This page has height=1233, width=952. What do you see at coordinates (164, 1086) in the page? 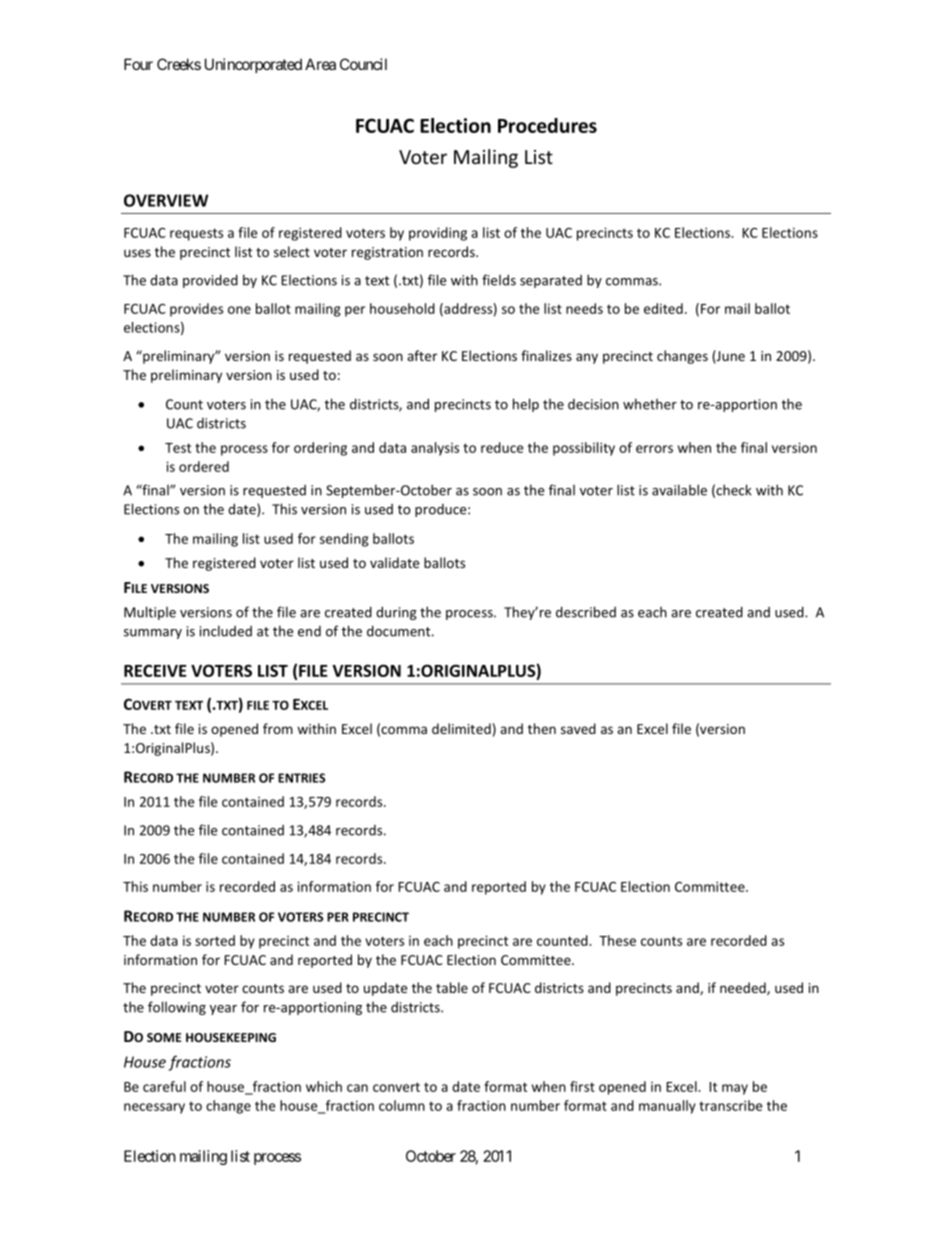
I see `careful` at bounding box center [164, 1086].
